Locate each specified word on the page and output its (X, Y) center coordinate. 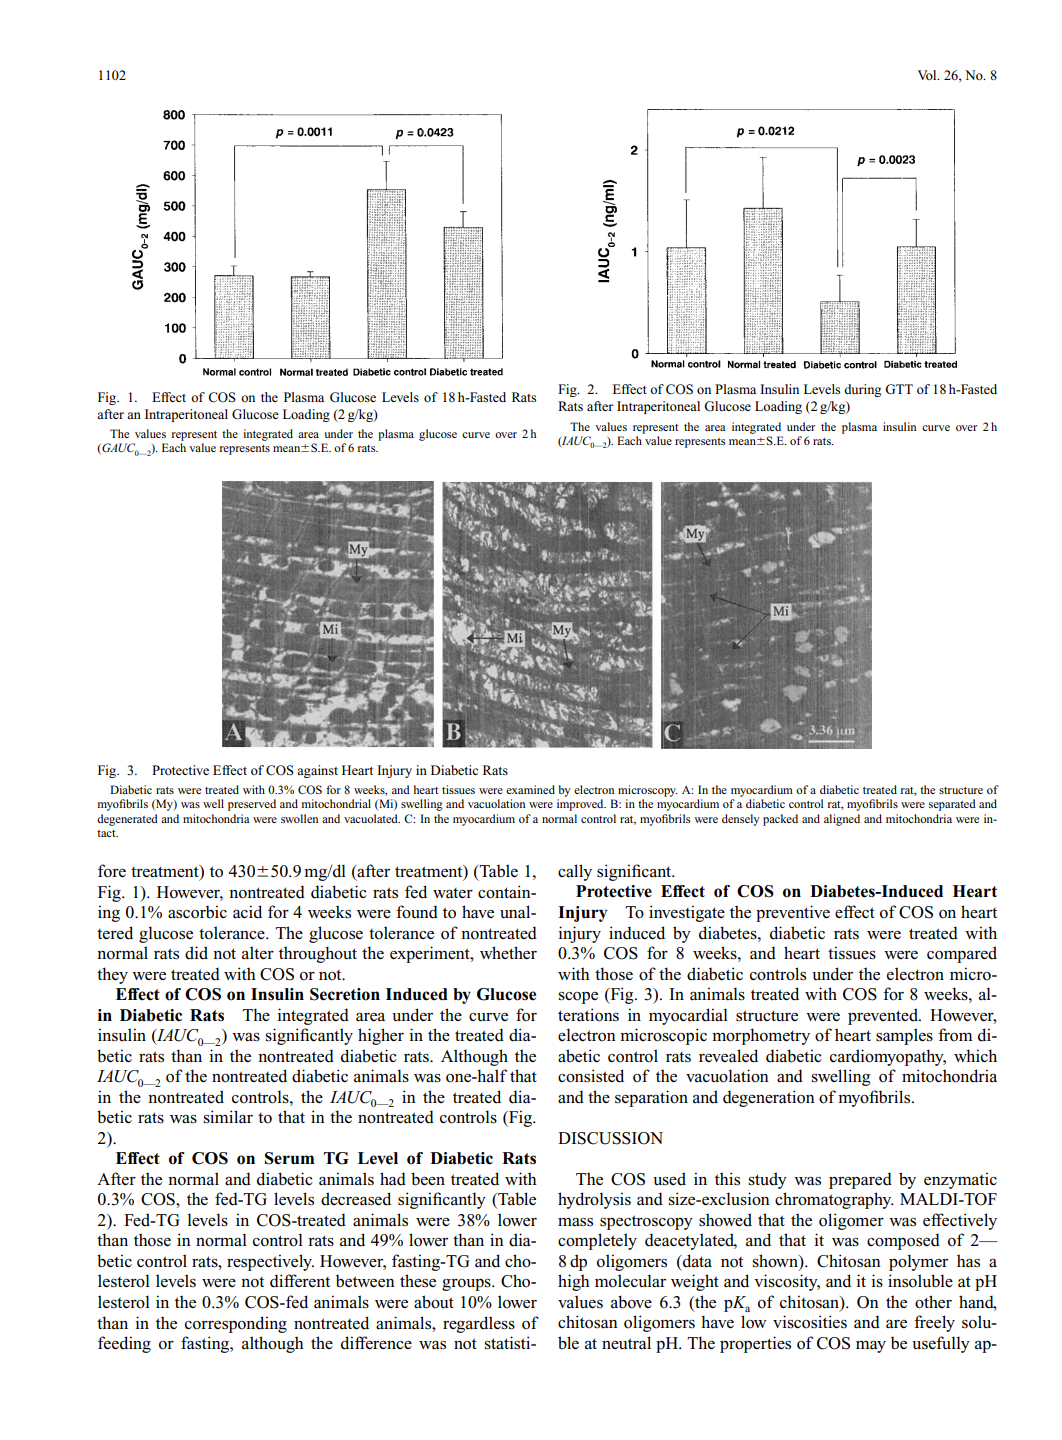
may (871, 1346)
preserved (252, 805)
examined (530, 789)
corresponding (236, 1324)
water (453, 893)
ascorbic (197, 912)
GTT (899, 389)
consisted (591, 1076)
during (862, 390)
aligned (842, 820)
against (317, 771)
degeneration (769, 1098)
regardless (479, 1324)
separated (952, 805)
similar (228, 1117)
